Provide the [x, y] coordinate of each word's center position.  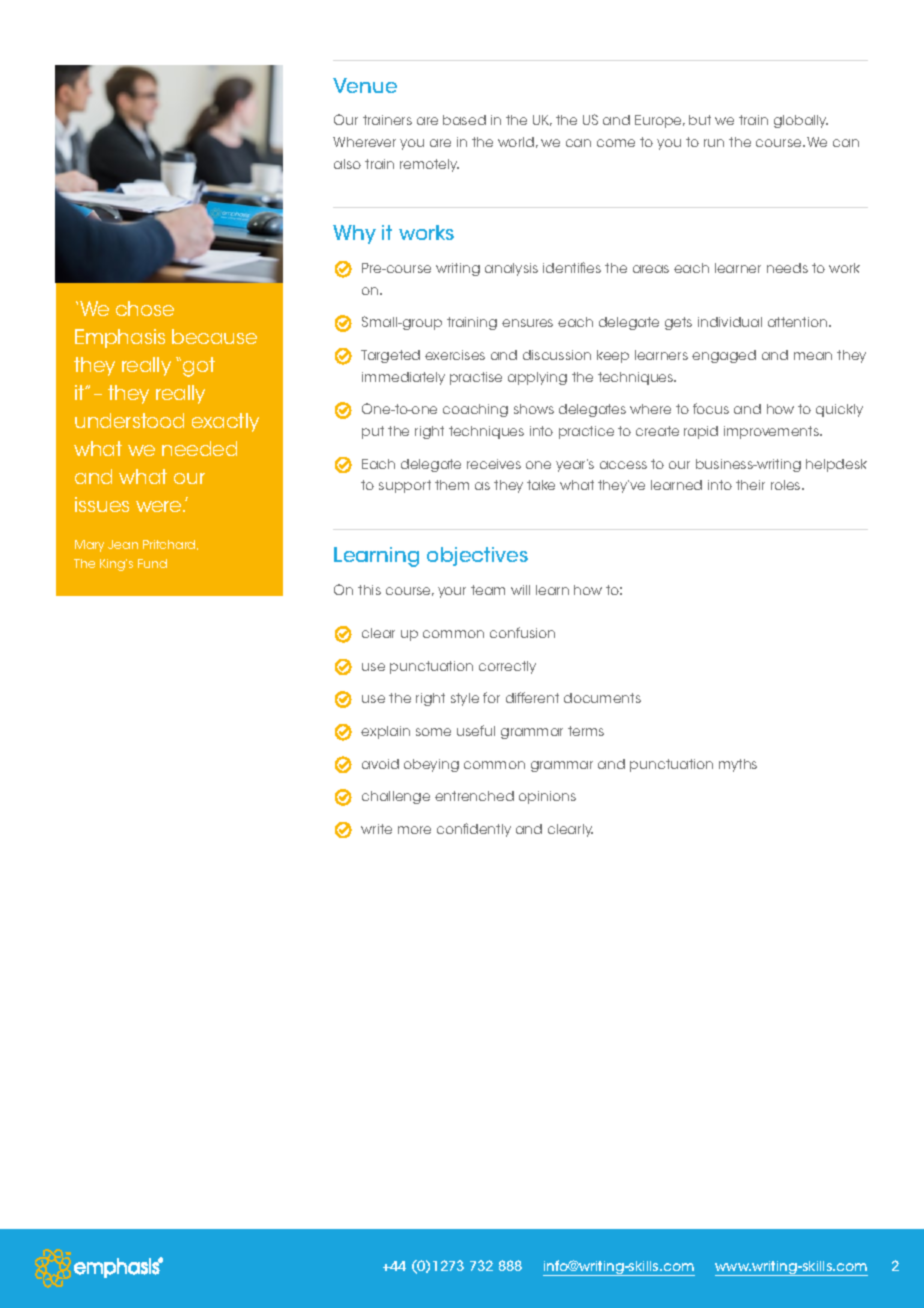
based [464, 120]
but [700, 120]
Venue [365, 85]
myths [738, 765]
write [376, 829]
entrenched [474, 796]
